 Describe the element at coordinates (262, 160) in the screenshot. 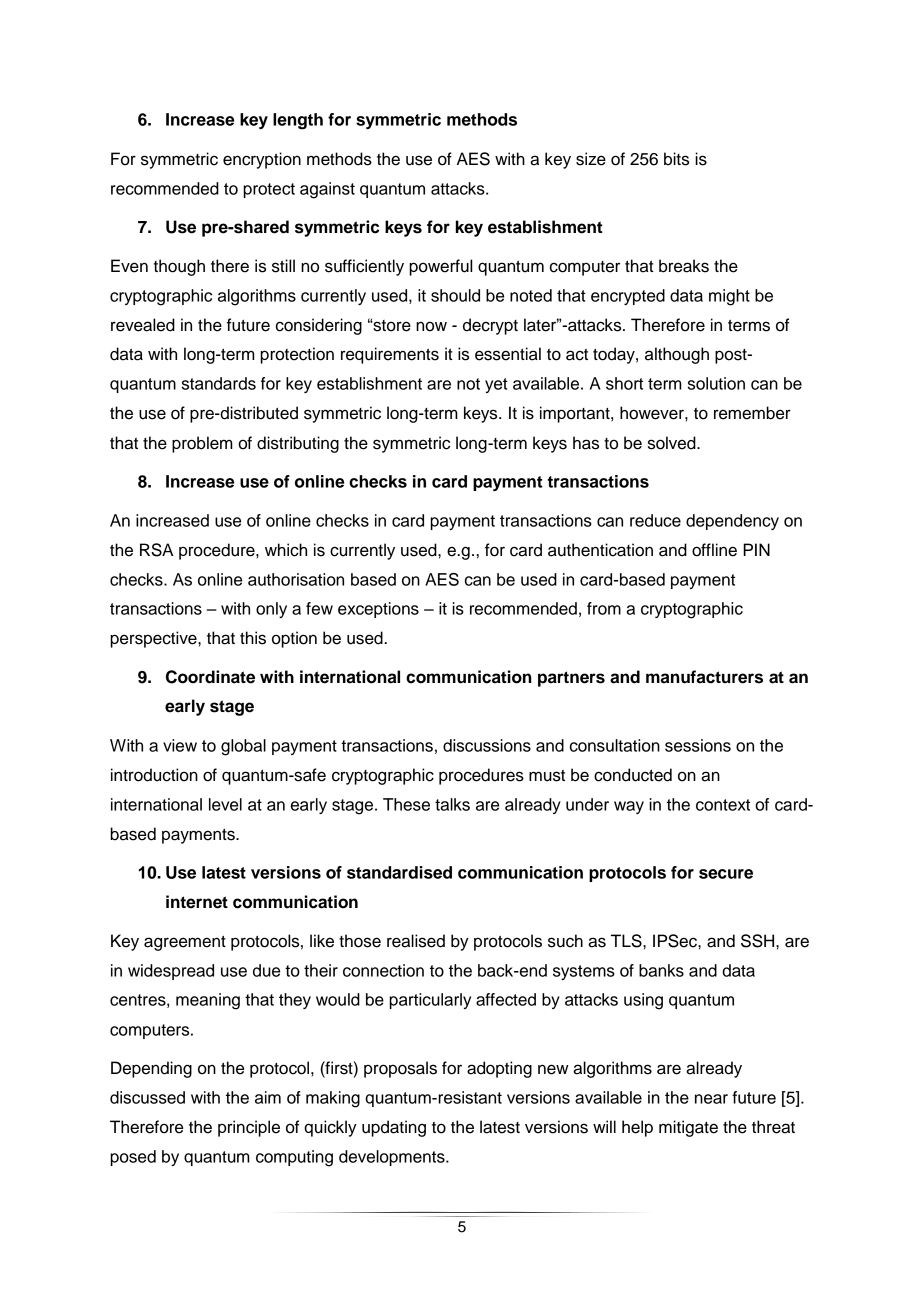

I see `encryption` at that location.
